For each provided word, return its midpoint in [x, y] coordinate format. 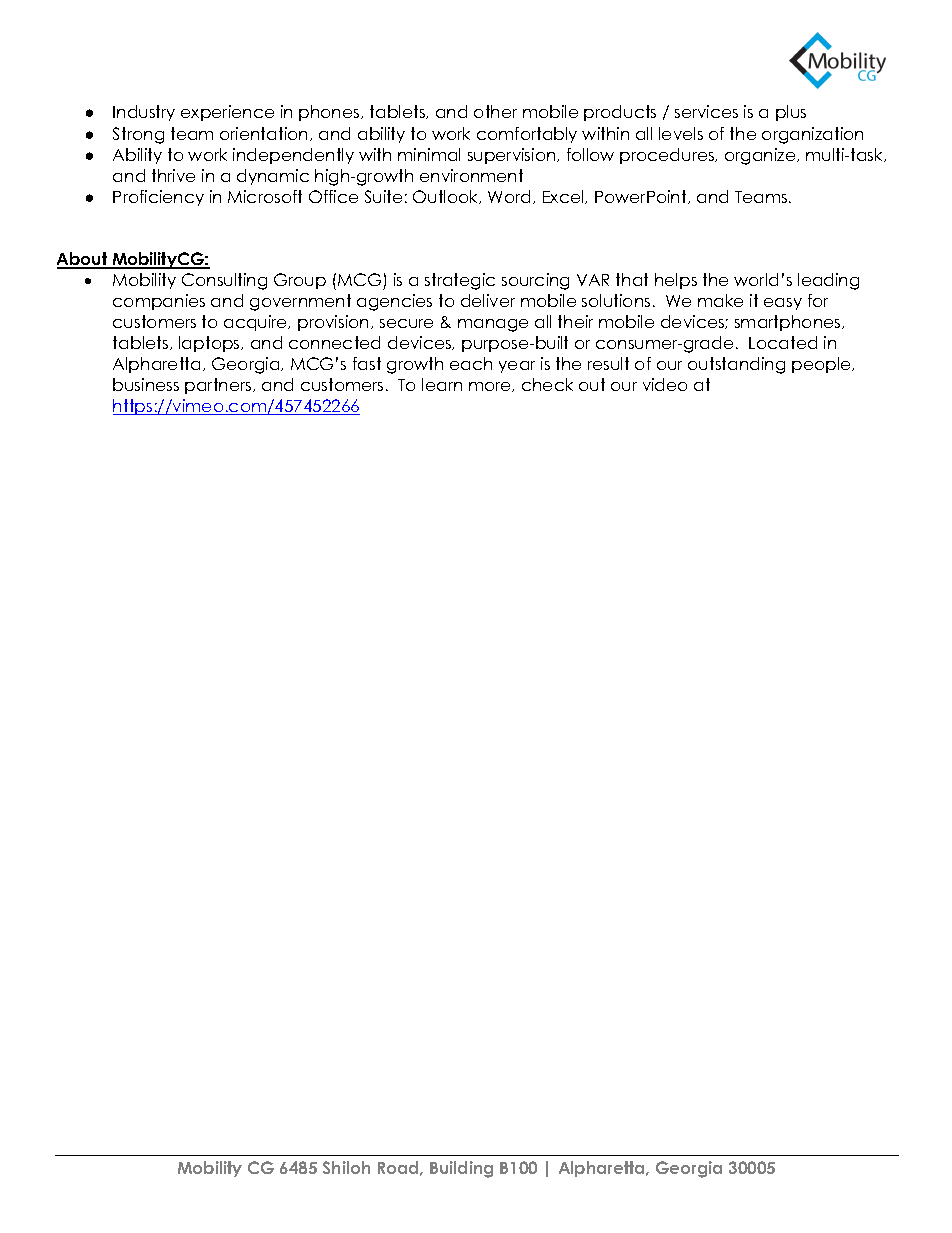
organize [761, 156]
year [517, 367]
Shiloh [346, 1167]
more [491, 387]
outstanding [736, 365]
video [665, 384]
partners [219, 386]
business [146, 384]
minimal [429, 154]
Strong [138, 135]
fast [367, 363]
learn [442, 384]
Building [461, 1169]
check [547, 384]
